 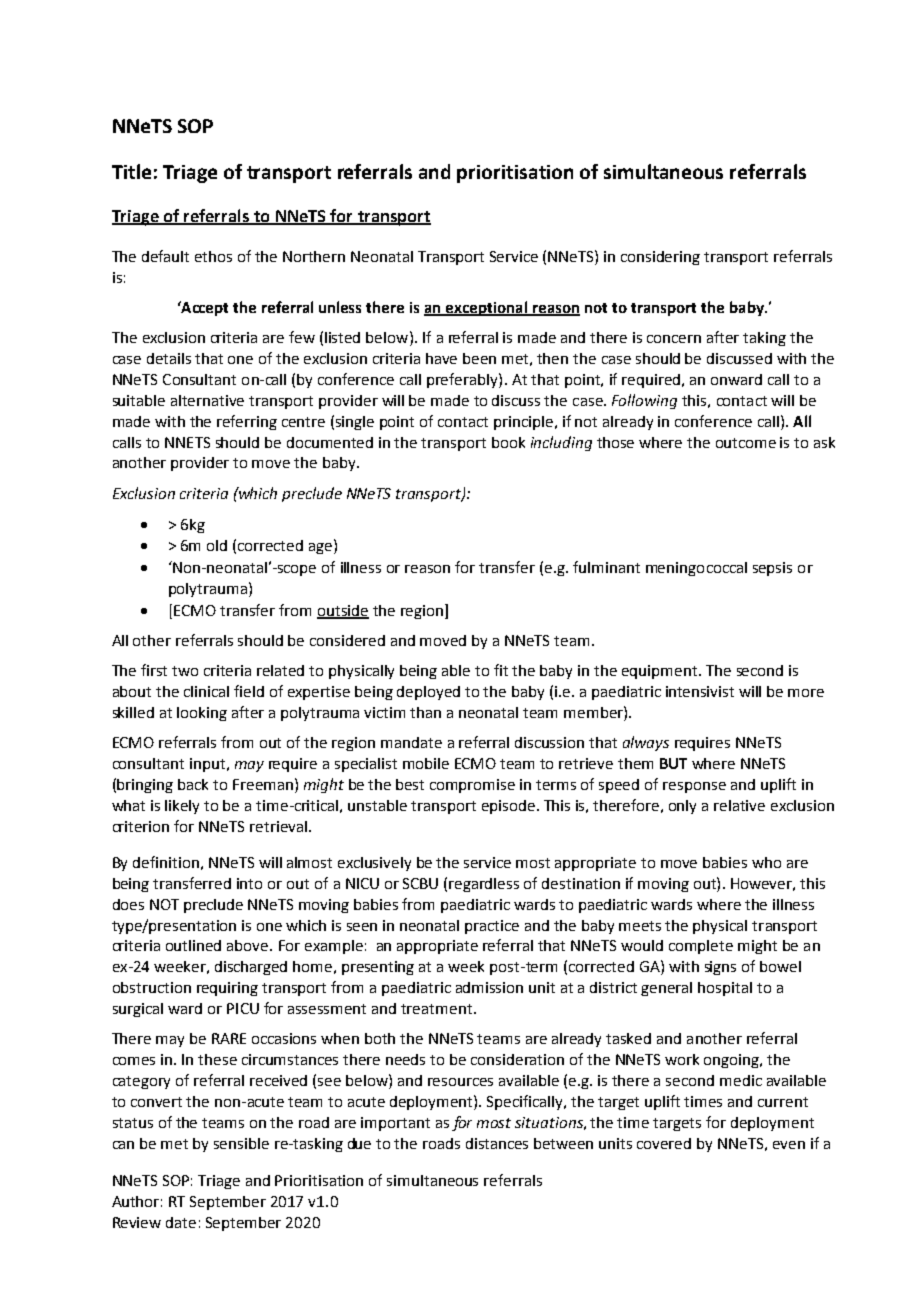 I want to click on equipment, so click(x=661, y=672).
